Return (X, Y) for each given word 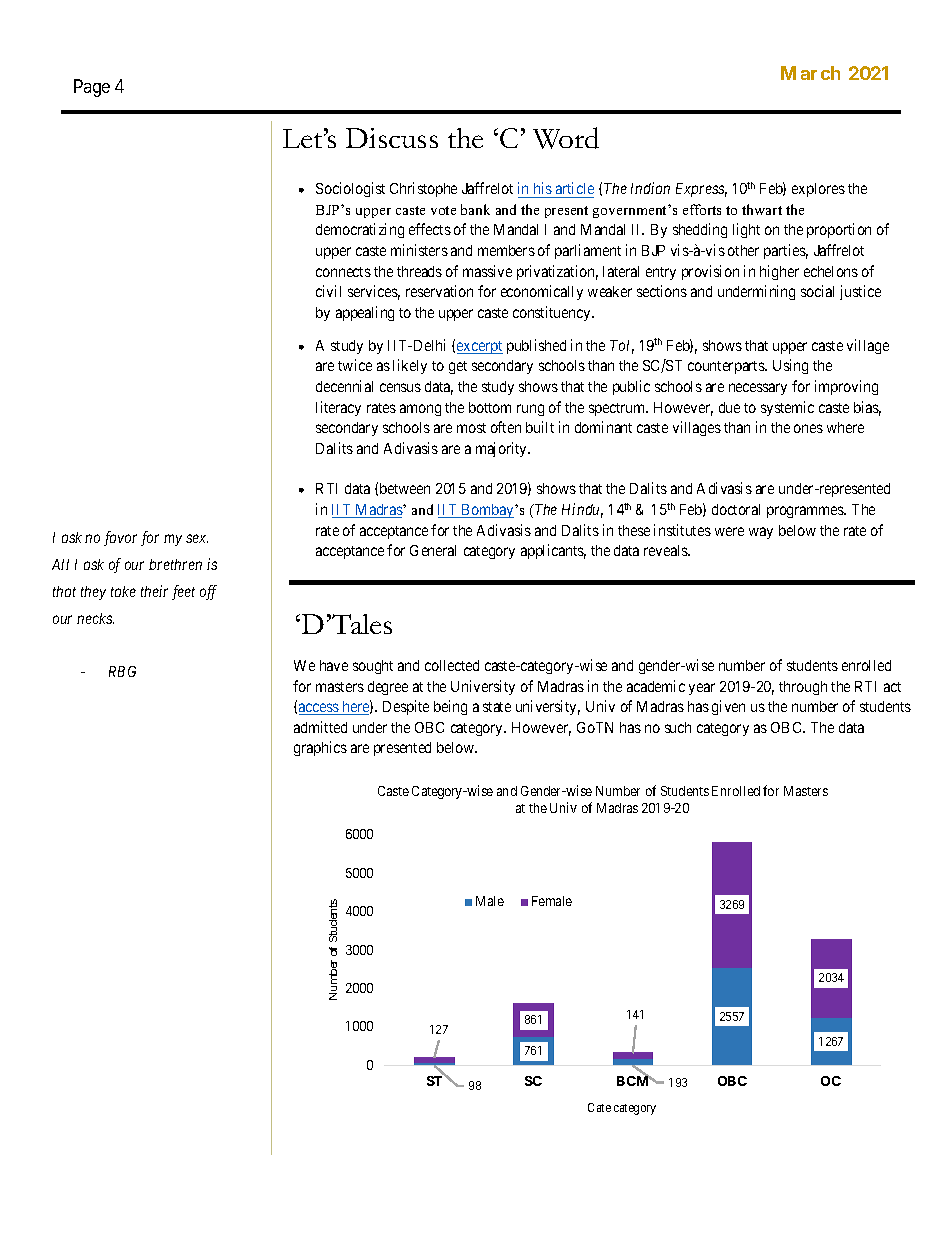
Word (566, 138)
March (810, 73)
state (497, 707)
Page (92, 88)
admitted (320, 727)
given (728, 707)
